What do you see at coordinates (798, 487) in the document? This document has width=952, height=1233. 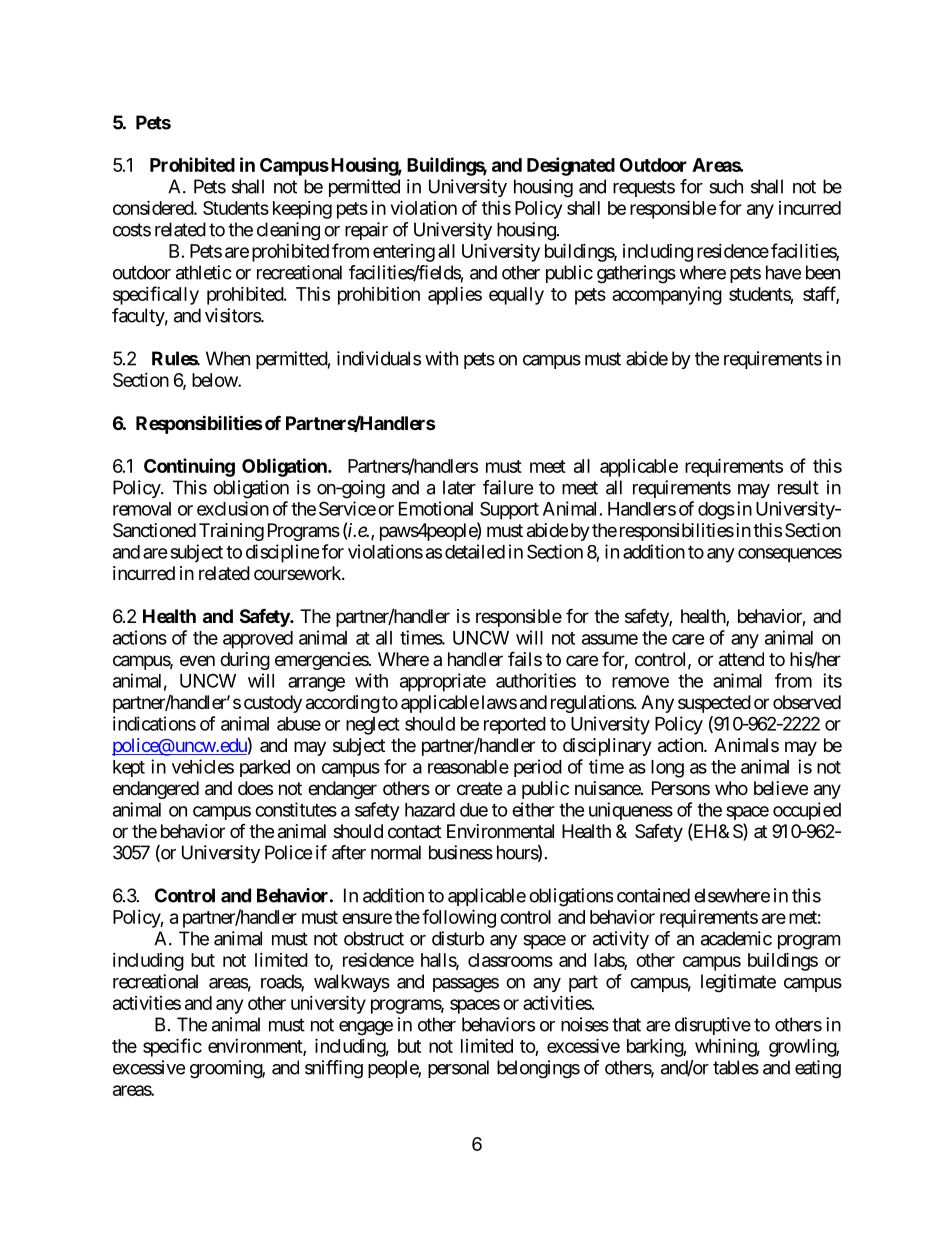 I see `result` at bounding box center [798, 487].
